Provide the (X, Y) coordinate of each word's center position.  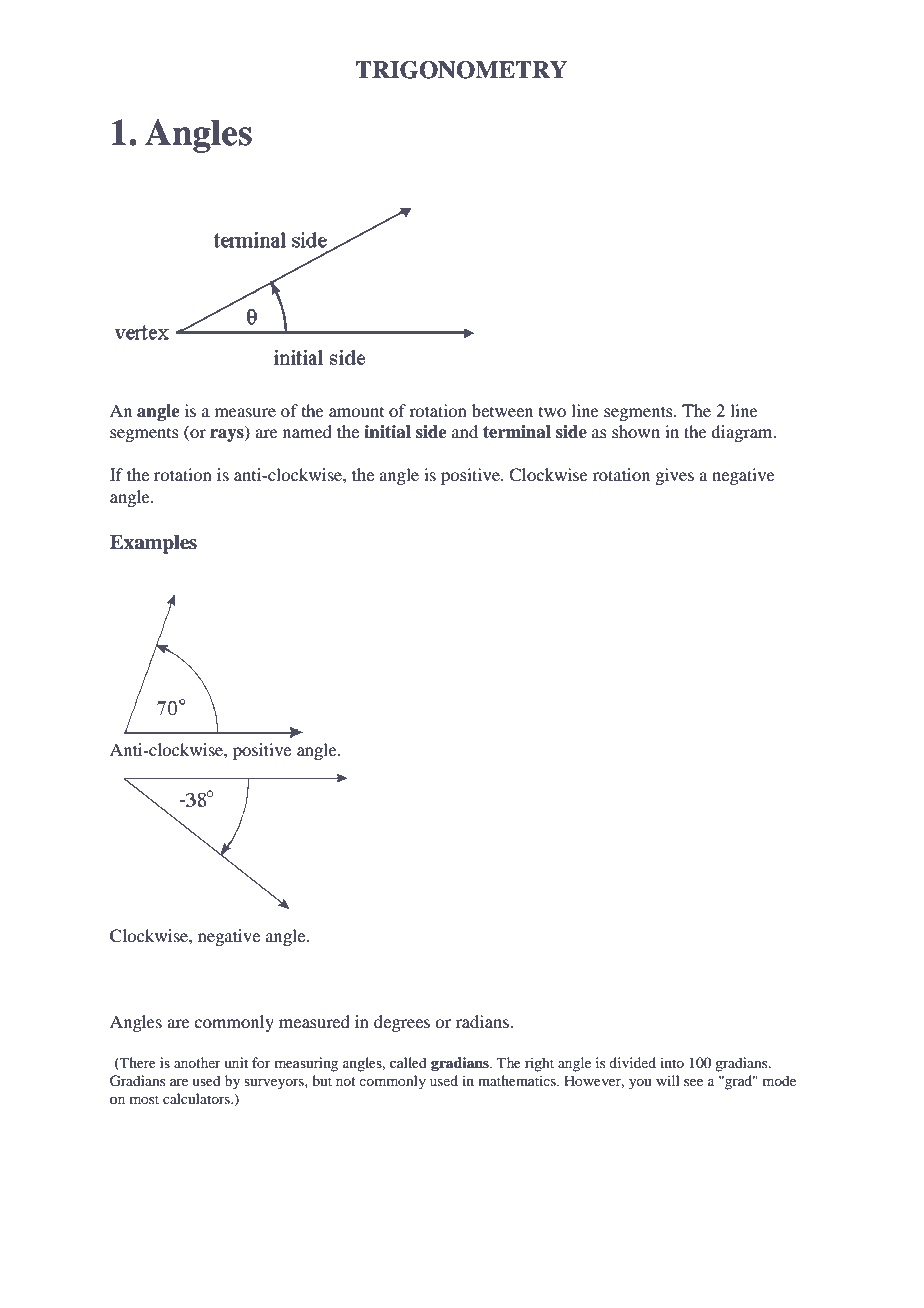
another (197, 1062)
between (502, 410)
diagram (743, 433)
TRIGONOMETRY (461, 70)
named (307, 431)
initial (387, 432)
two (552, 412)
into (672, 1062)
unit (236, 1062)
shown (636, 431)
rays (228, 435)
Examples (153, 544)
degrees (402, 1023)
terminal (517, 432)
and (465, 431)
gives (674, 476)
